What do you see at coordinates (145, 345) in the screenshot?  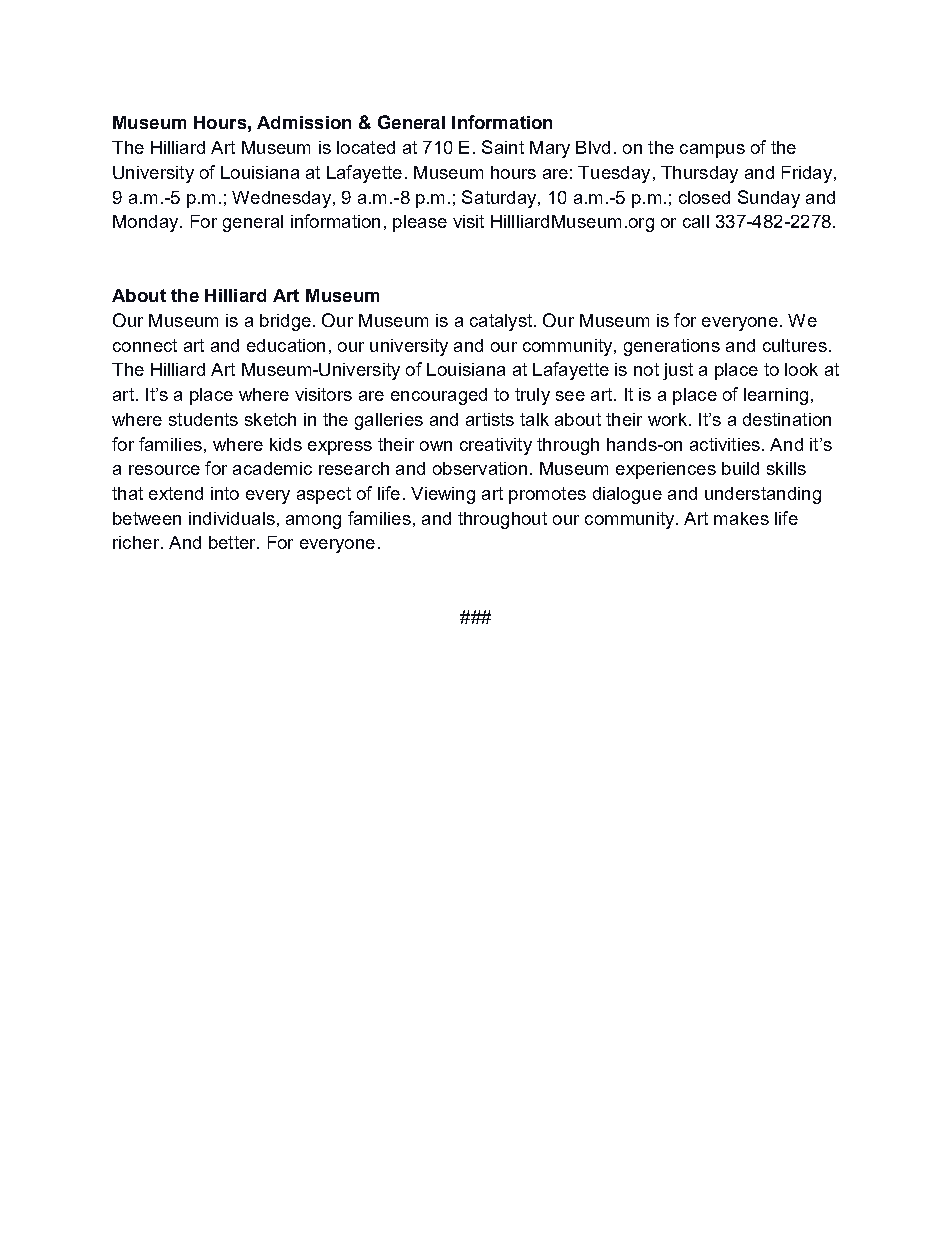 I see `connect` at bounding box center [145, 345].
